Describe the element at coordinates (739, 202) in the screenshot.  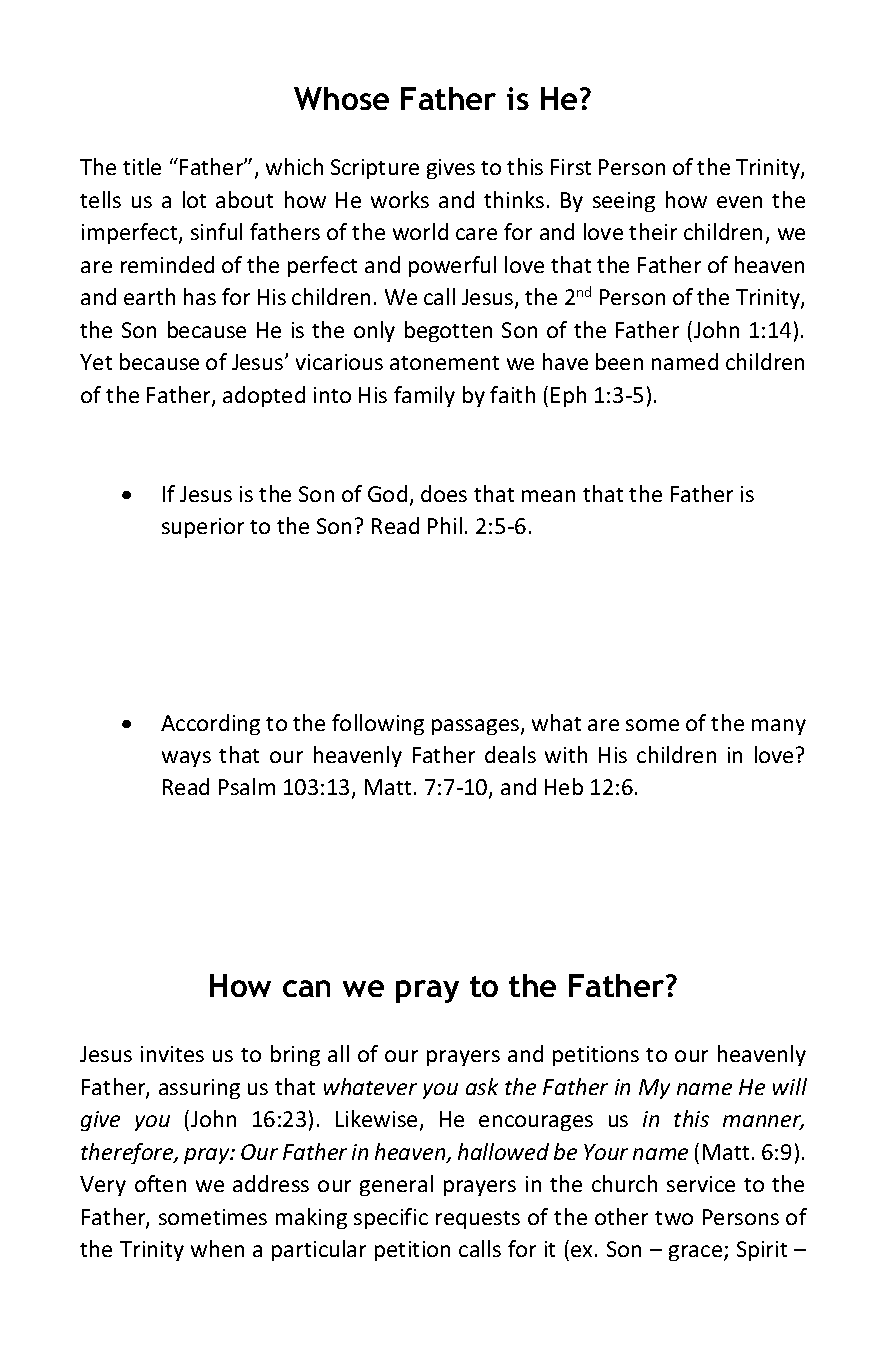
I see `even` at that location.
